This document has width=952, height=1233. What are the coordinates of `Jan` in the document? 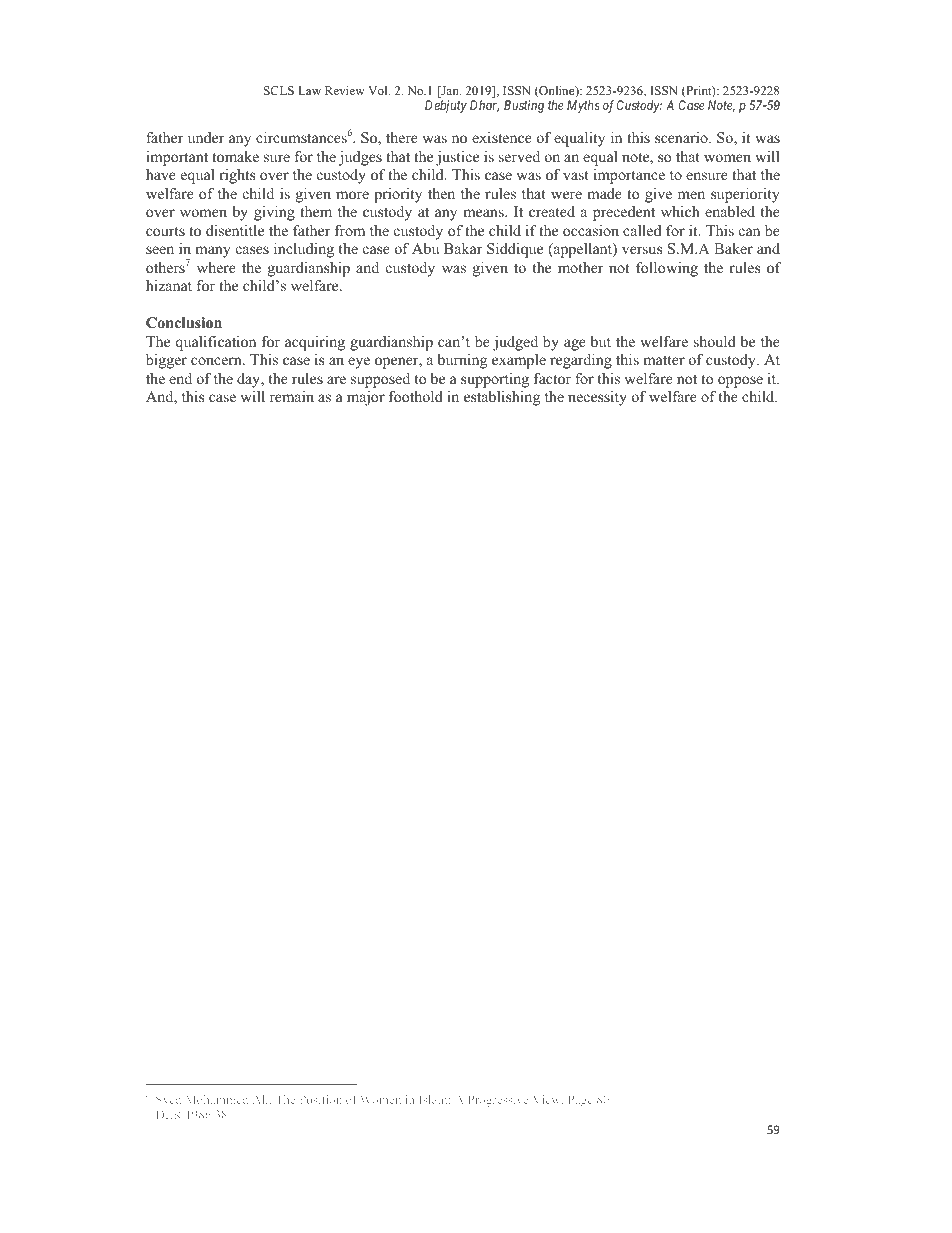 It's located at (450, 92).
